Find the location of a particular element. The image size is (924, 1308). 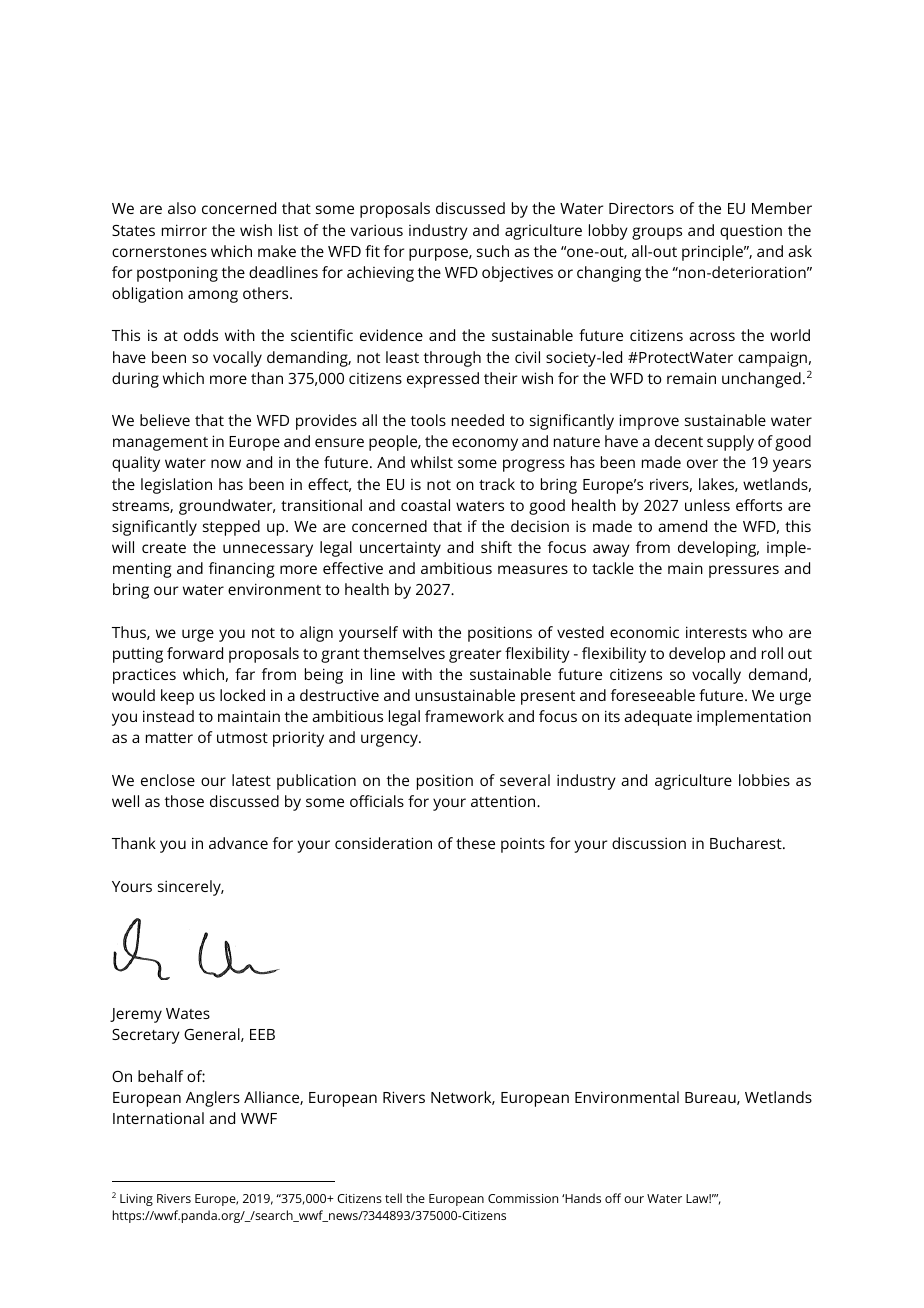

needed is located at coordinates (478, 420).
